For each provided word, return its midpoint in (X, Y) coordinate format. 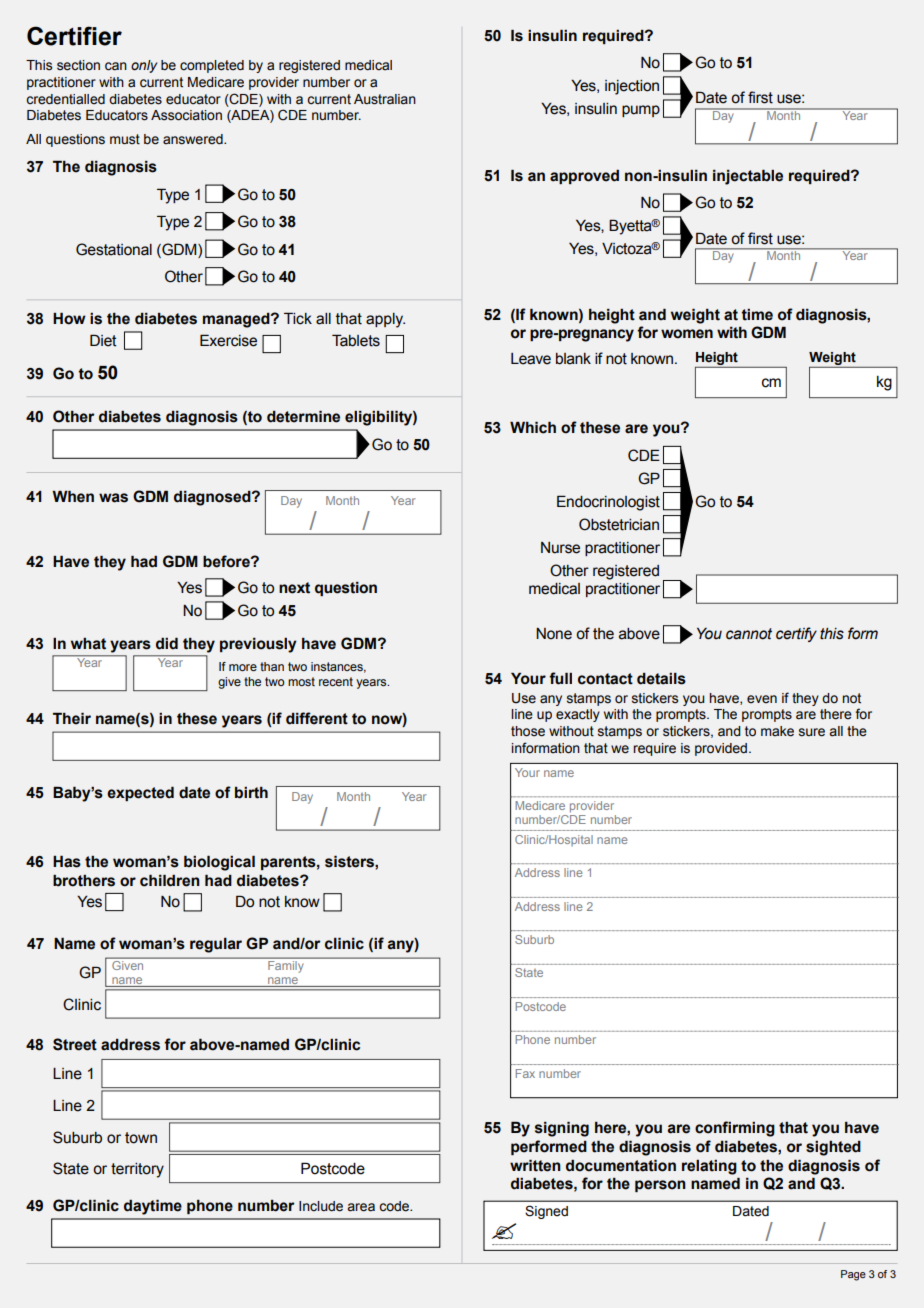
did (167, 643)
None (554, 634)
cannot (749, 634)
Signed (546, 1212)
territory (137, 1170)
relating (709, 1167)
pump (641, 111)
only (144, 66)
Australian (385, 99)
